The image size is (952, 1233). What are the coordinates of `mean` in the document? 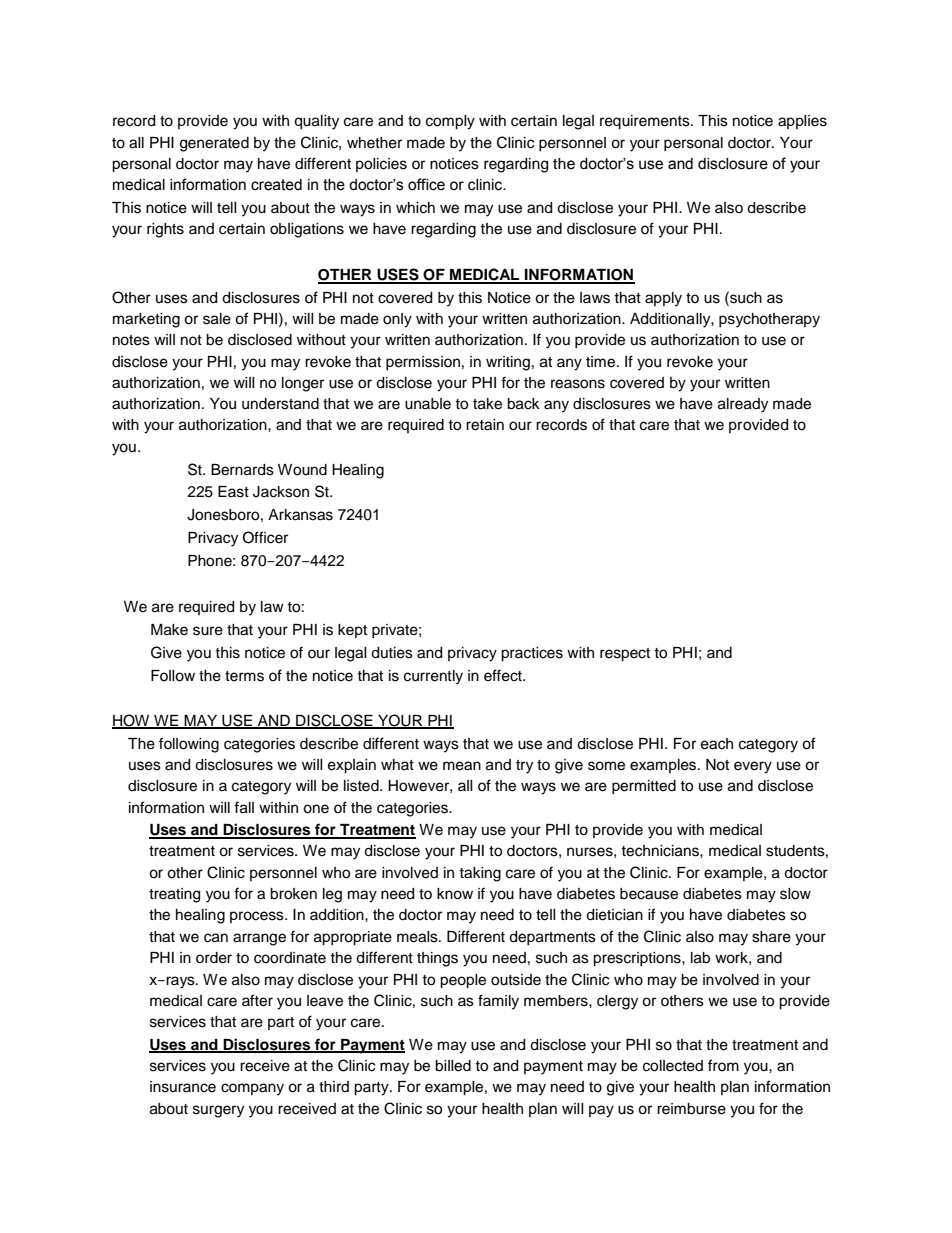 It's located at (462, 766).
